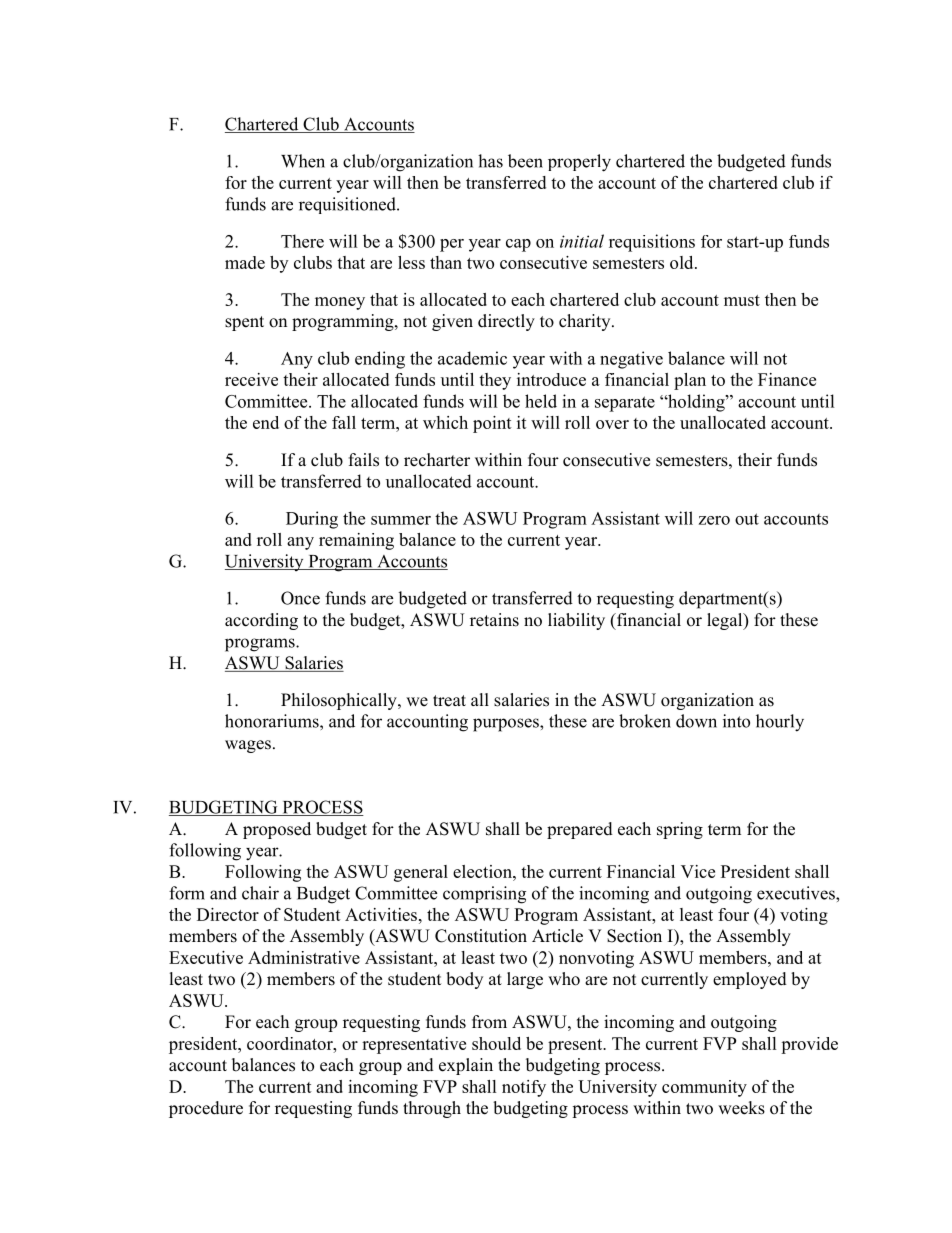 The width and height of the document is (952, 1233). What do you see at coordinates (490, 161) in the document?
I see `has` at bounding box center [490, 161].
